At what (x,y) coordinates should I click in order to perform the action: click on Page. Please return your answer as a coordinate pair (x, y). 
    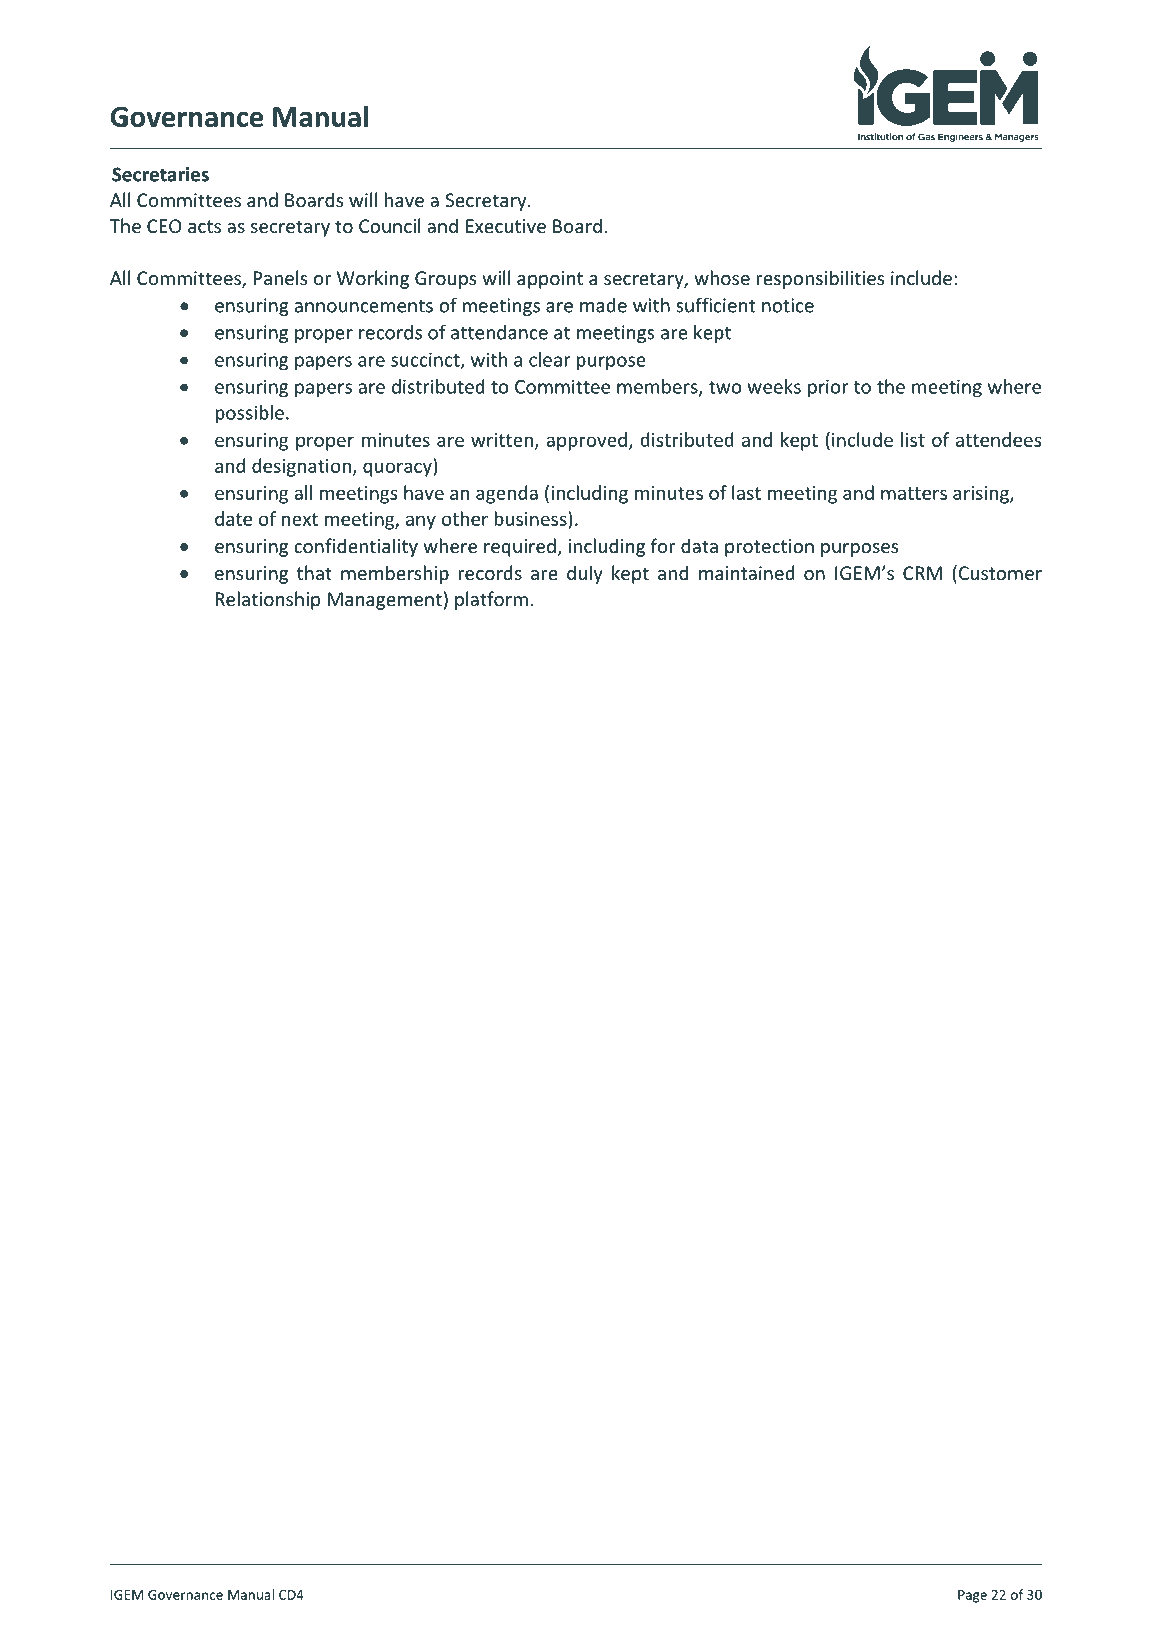
    Looking at the image, I should click on (972, 1596).
